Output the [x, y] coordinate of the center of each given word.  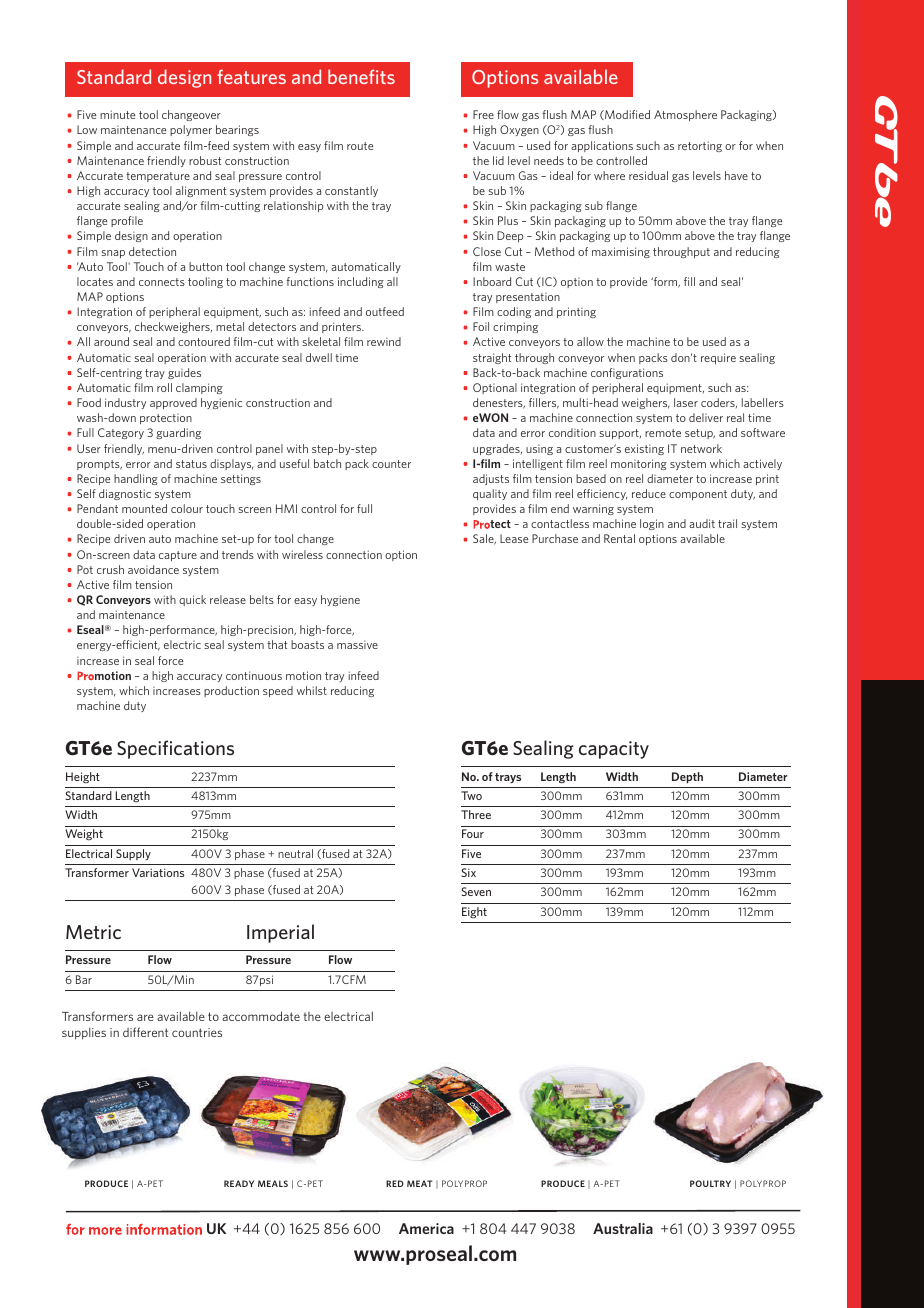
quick [192, 600]
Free [483, 114]
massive [357, 645]
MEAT [420, 1183]
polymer [191, 130]
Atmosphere [685, 115]
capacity [614, 750]
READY [239, 1183]
